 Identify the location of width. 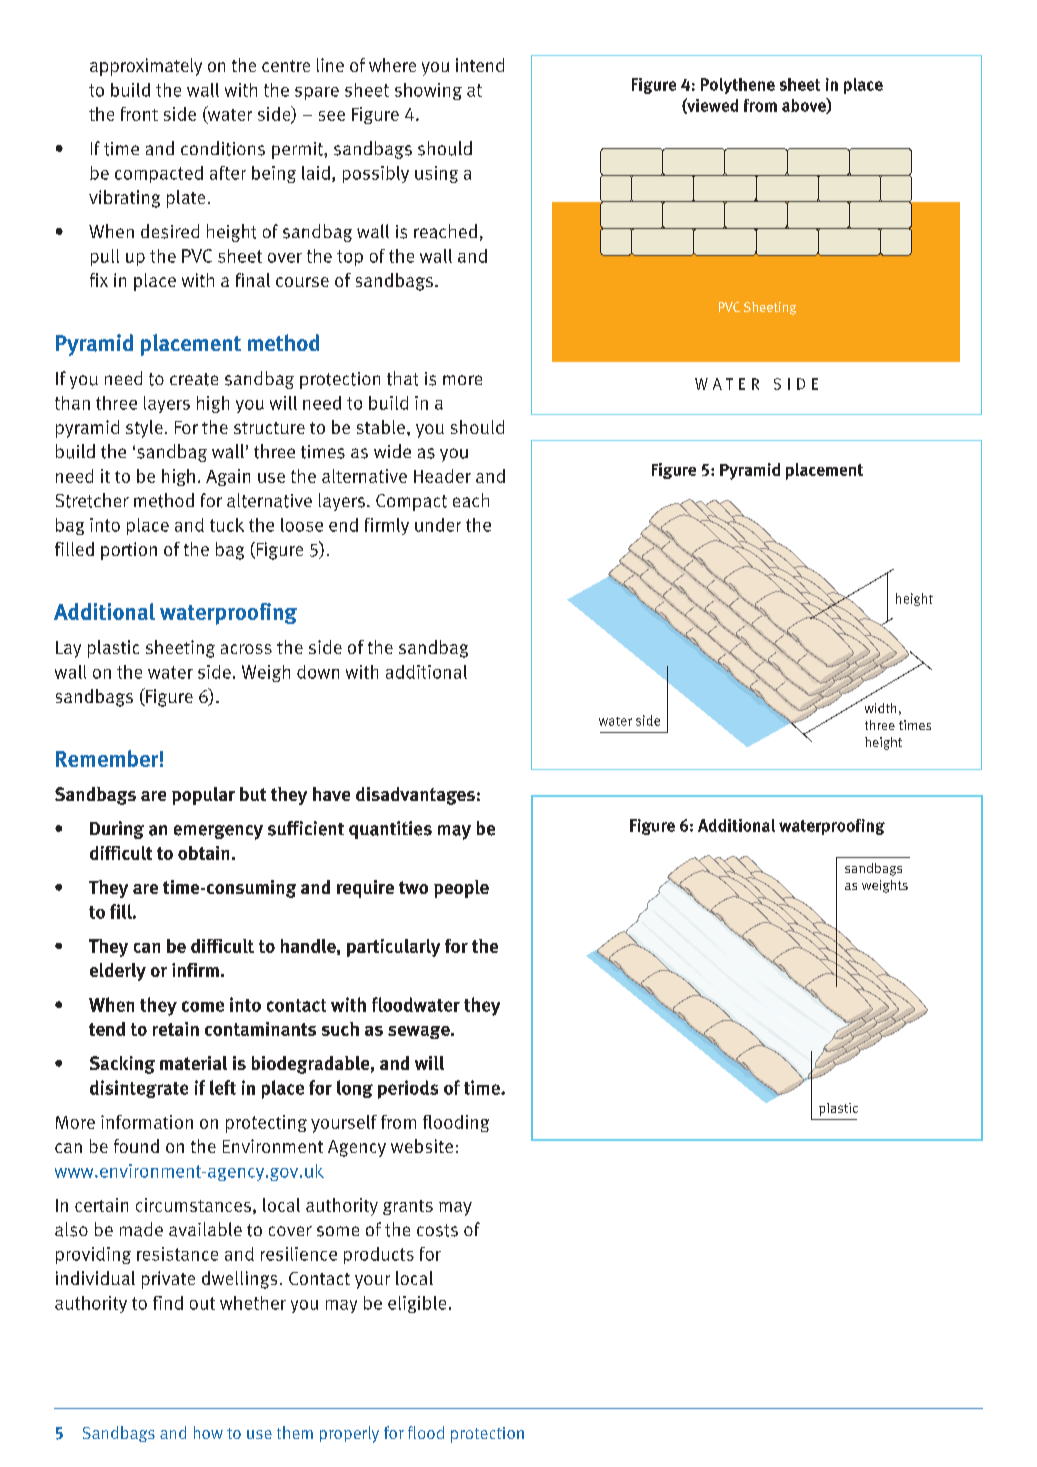
(880, 708).
